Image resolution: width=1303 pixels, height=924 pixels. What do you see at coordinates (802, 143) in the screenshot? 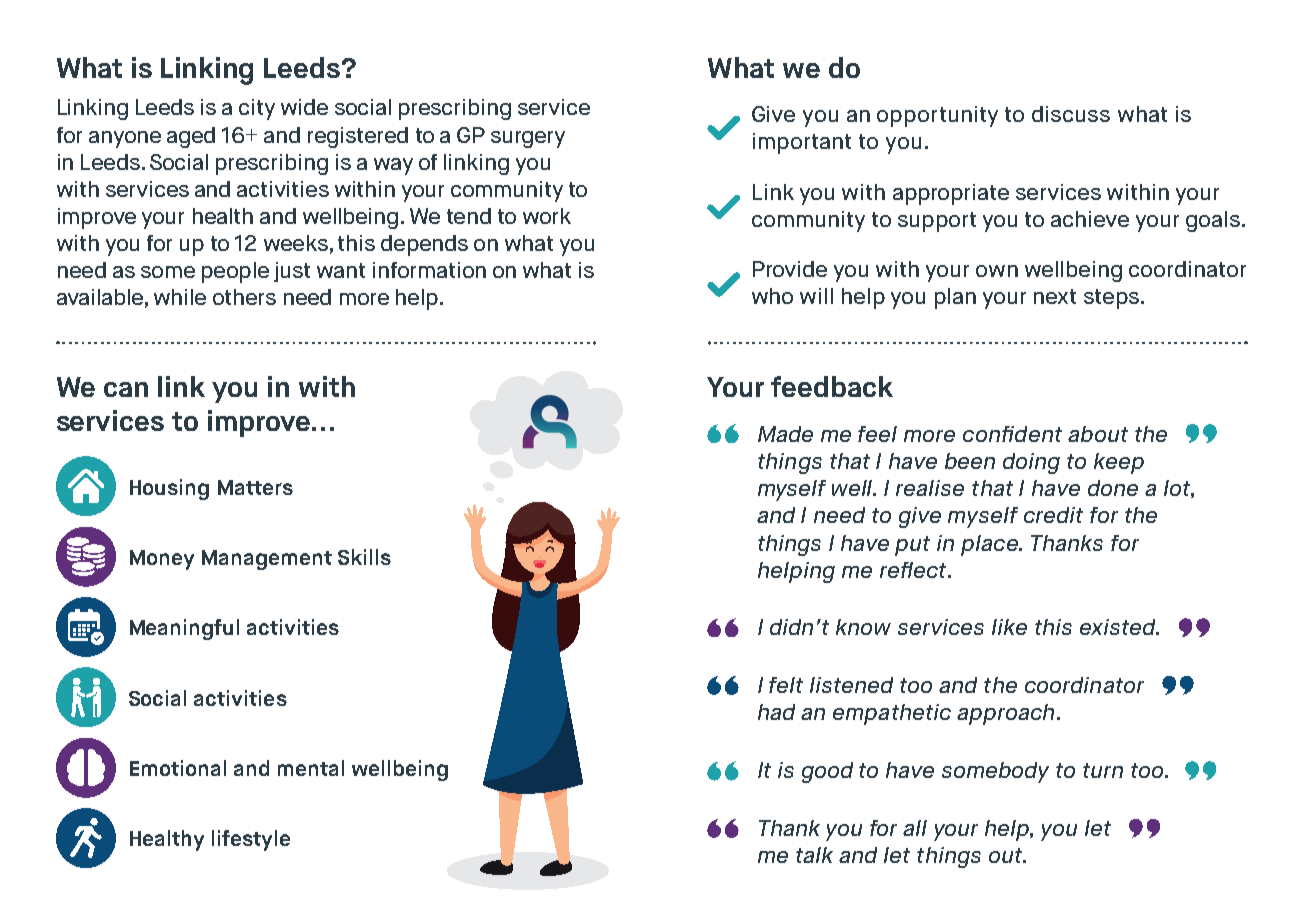
I see `important` at bounding box center [802, 143].
